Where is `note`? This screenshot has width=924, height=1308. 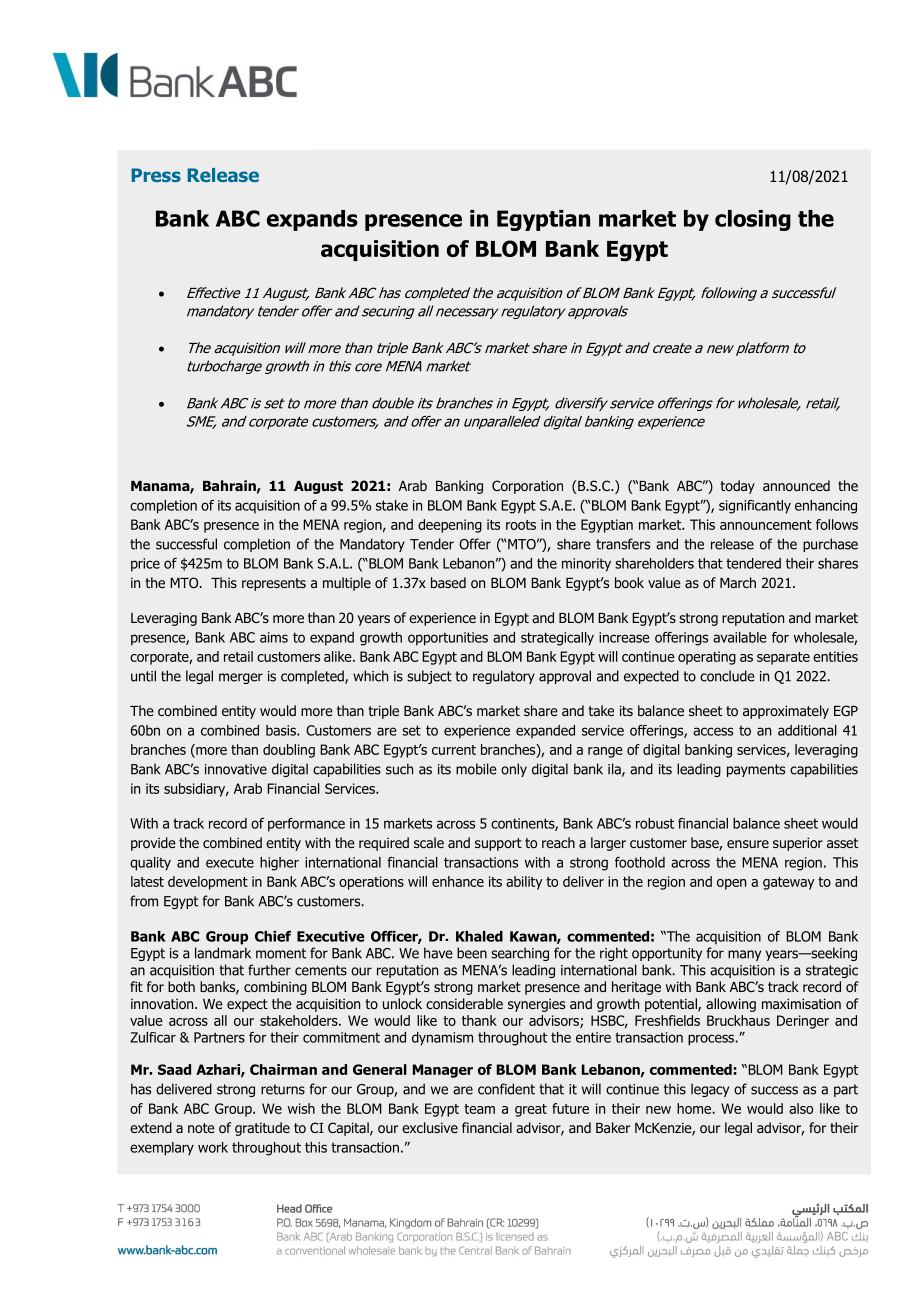 note is located at coordinates (201, 1128).
